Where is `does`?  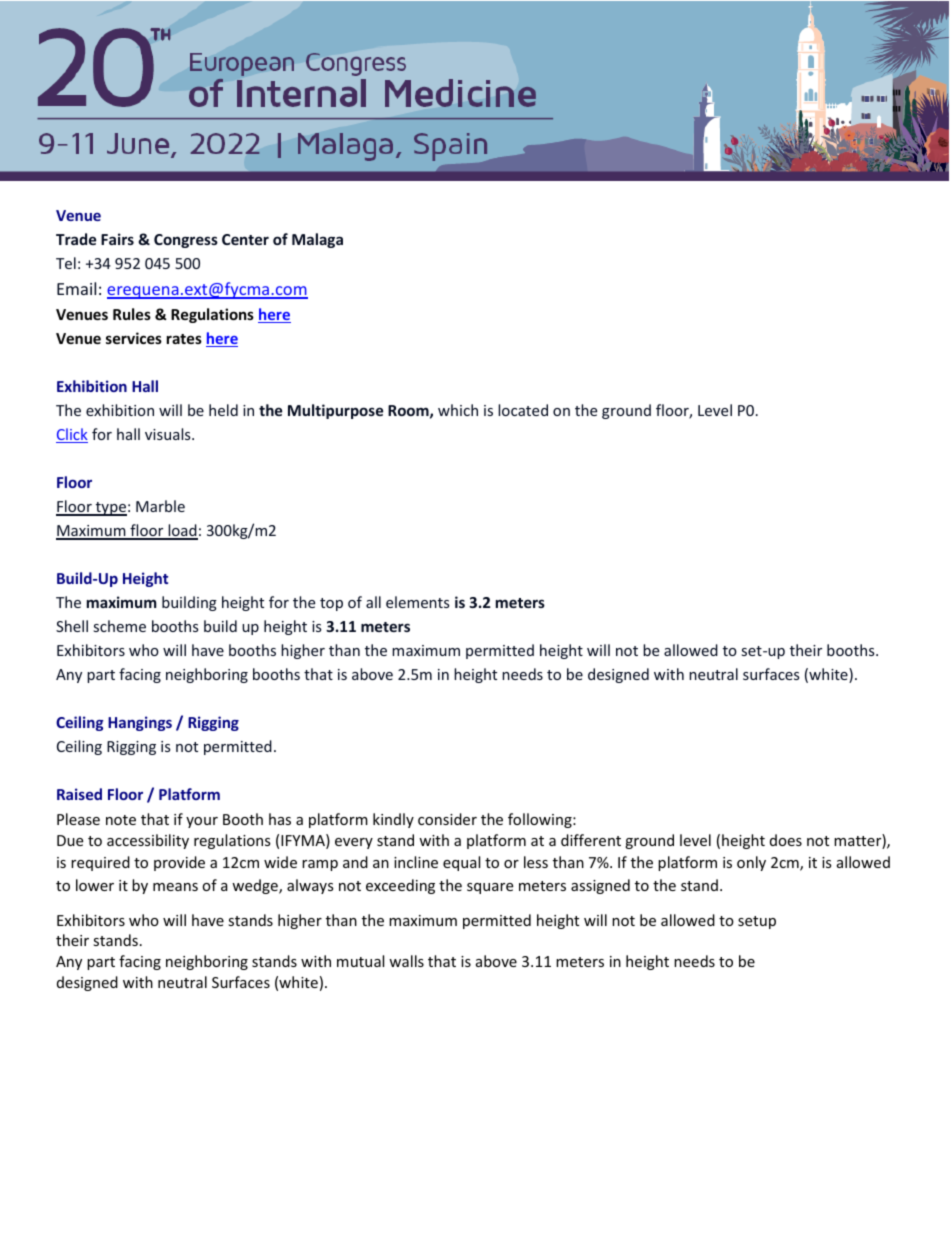
does is located at coordinates (786, 840).
